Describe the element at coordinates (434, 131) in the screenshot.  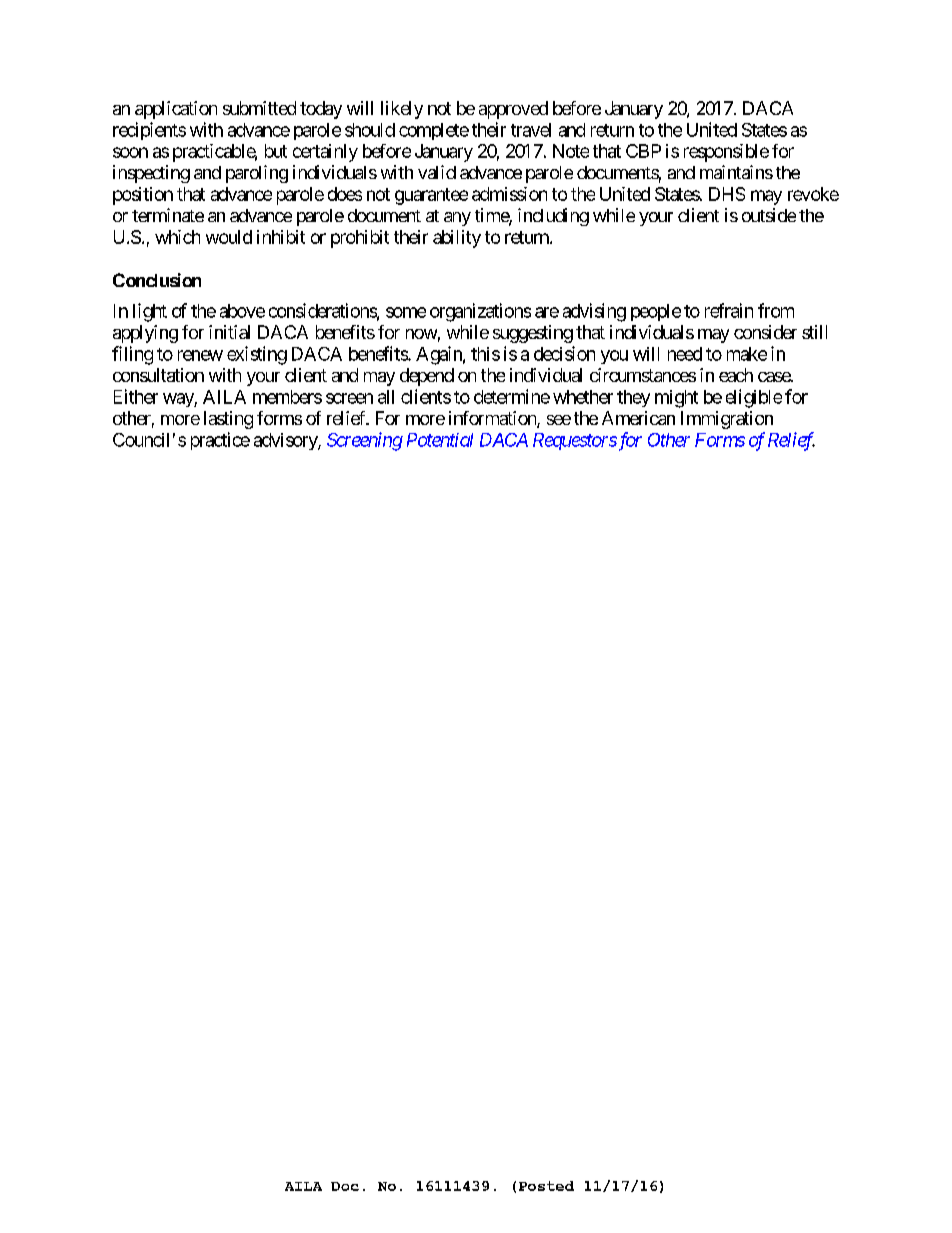
I see `complete` at that location.
